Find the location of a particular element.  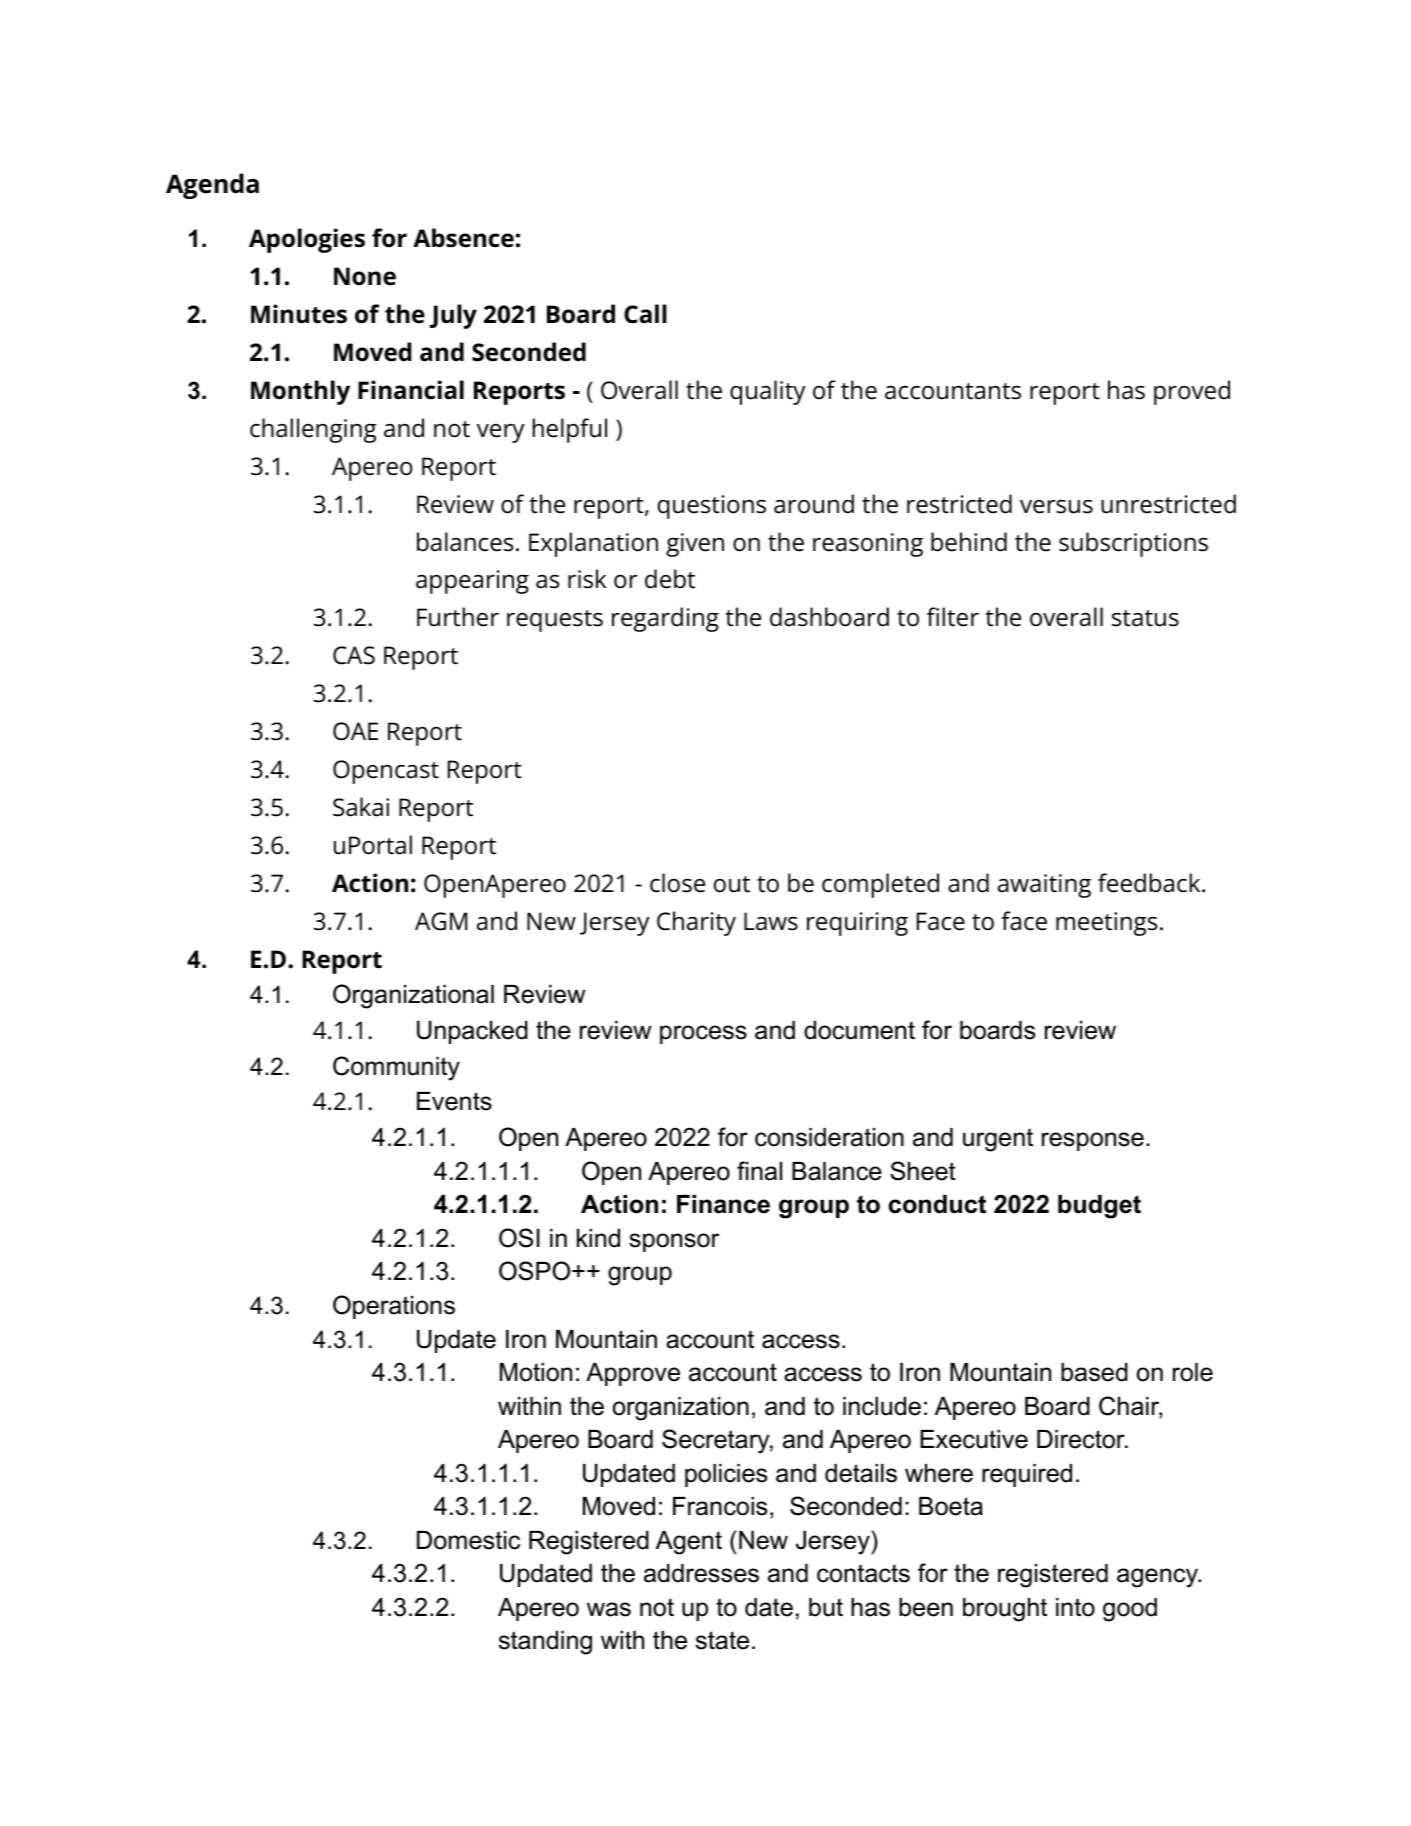

addresses is located at coordinates (701, 1573).
